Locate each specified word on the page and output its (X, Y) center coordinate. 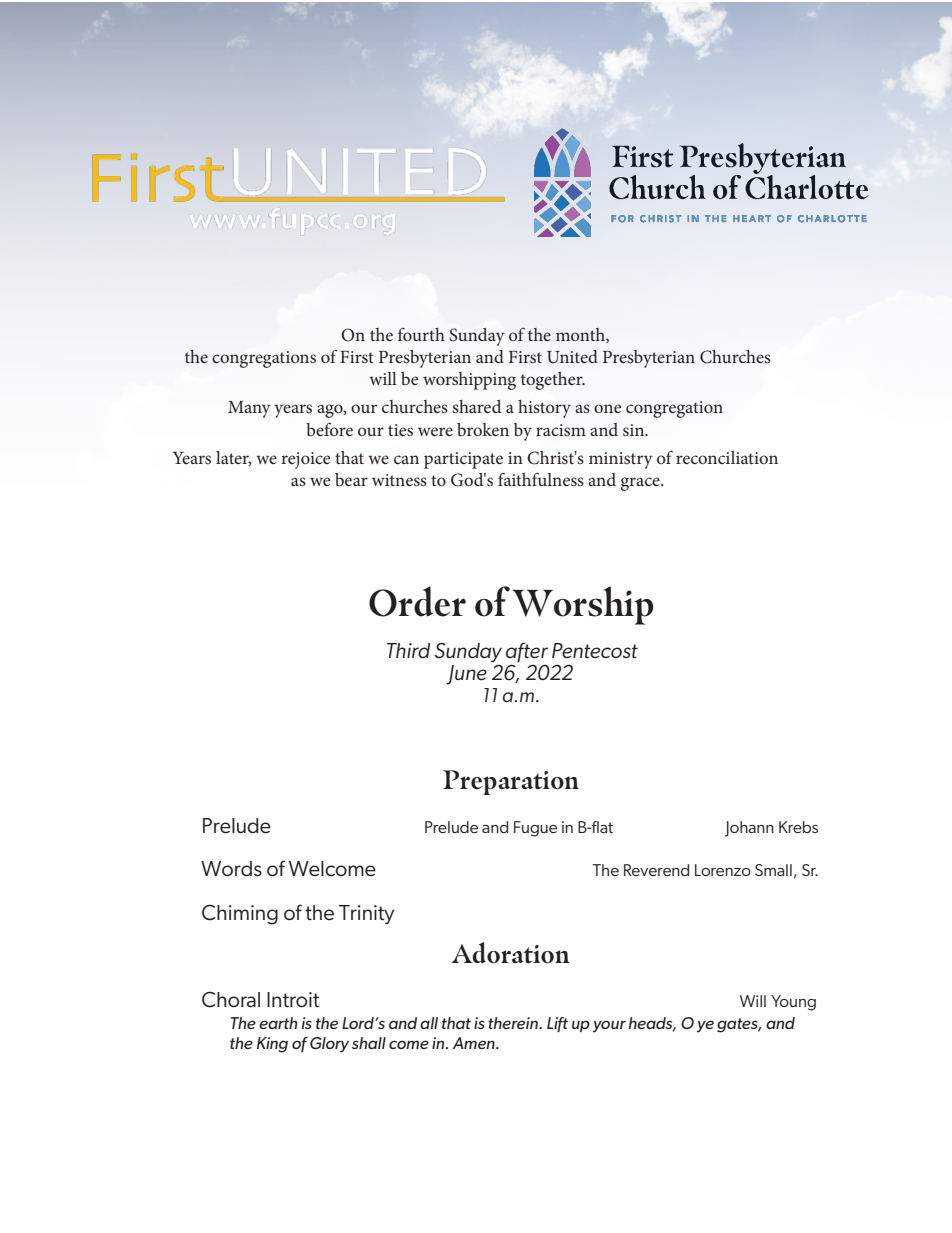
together (553, 381)
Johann (749, 829)
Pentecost (595, 651)
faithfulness (541, 479)
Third (408, 650)
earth (278, 1023)
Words (231, 869)
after (527, 653)
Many (249, 409)
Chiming (240, 914)
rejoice (305, 460)
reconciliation (727, 457)
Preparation (511, 782)
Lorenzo (723, 870)
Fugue (535, 829)
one (607, 408)
